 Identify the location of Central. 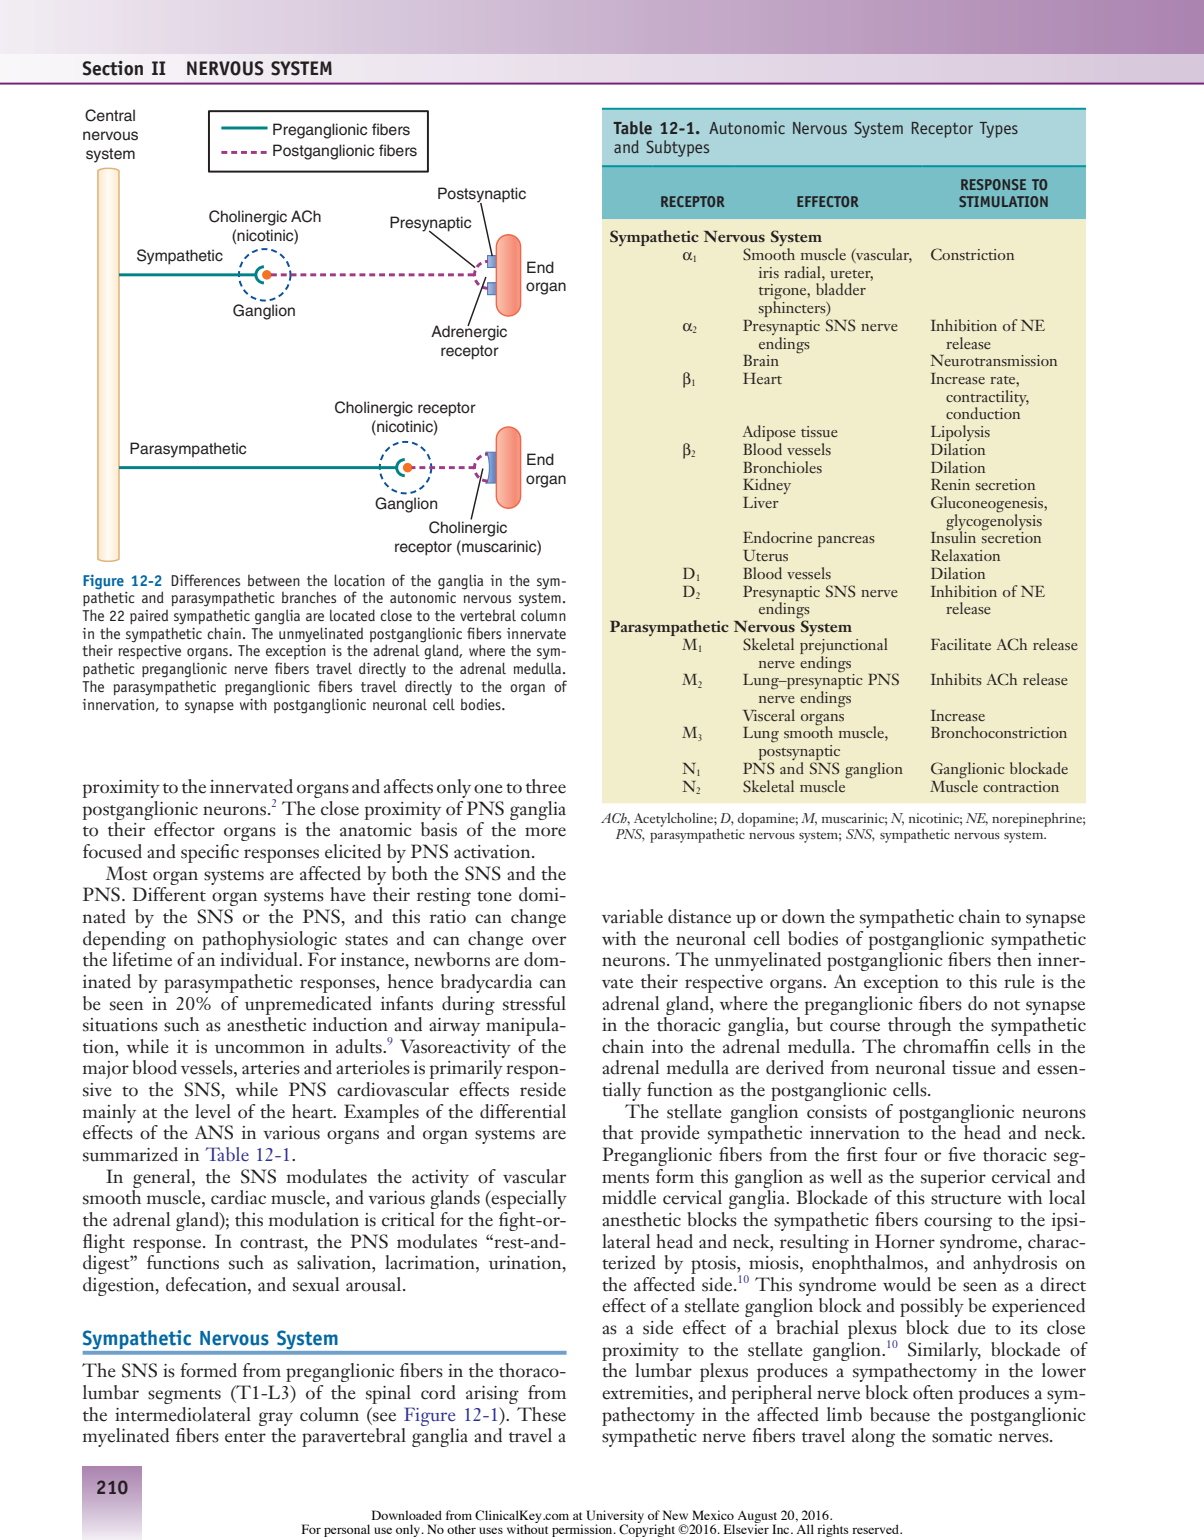
(110, 115).
